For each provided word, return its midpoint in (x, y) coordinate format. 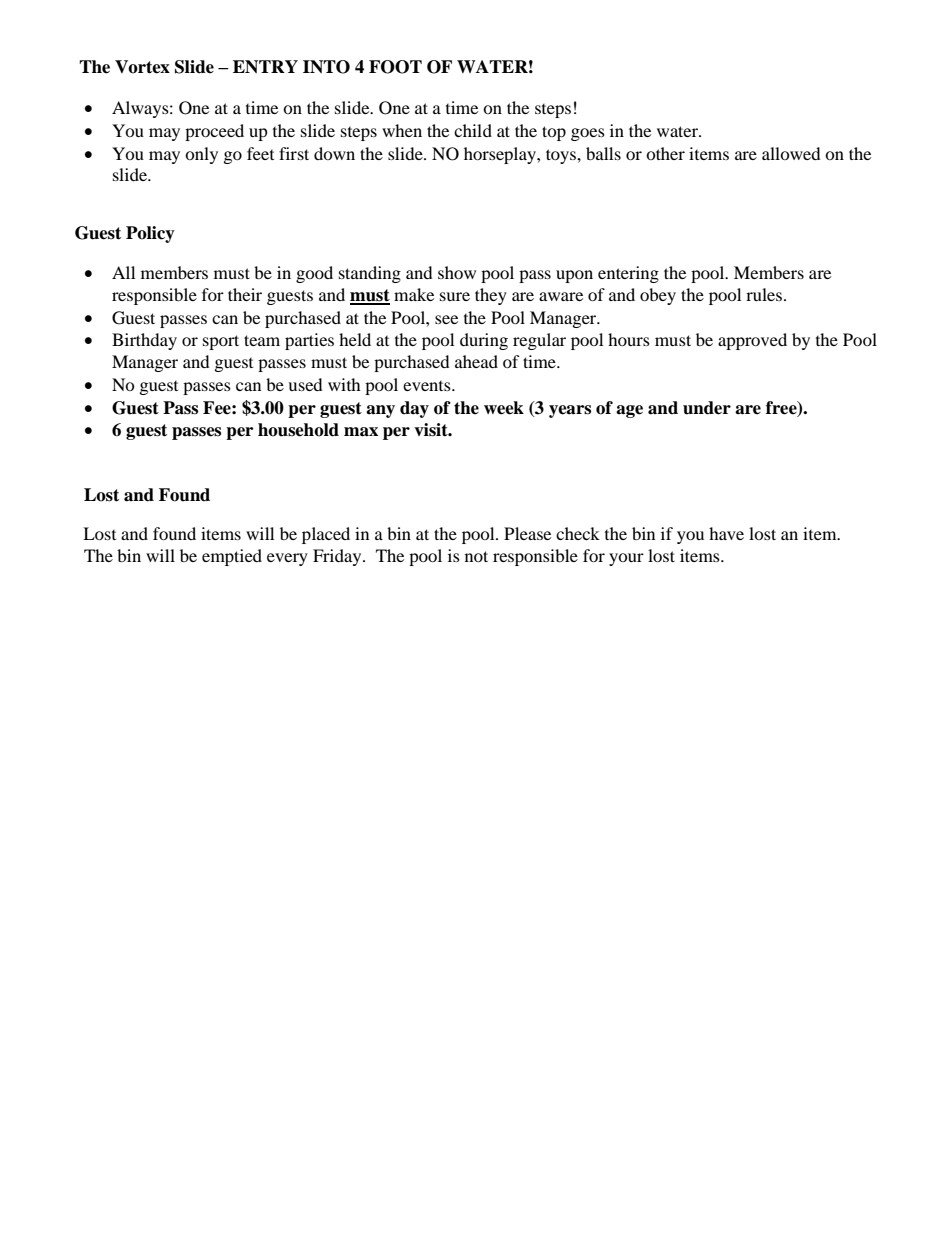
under (707, 408)
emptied (232, 557)
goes (588, 134)
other (665, 153)
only (201, 155)
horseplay (501, 155)
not (476, 556)
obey (658, 296)
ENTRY (265, 67)
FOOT (395, 67)
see (446, 319)
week (504, 408)
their (245, 294)
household (298, 430)
